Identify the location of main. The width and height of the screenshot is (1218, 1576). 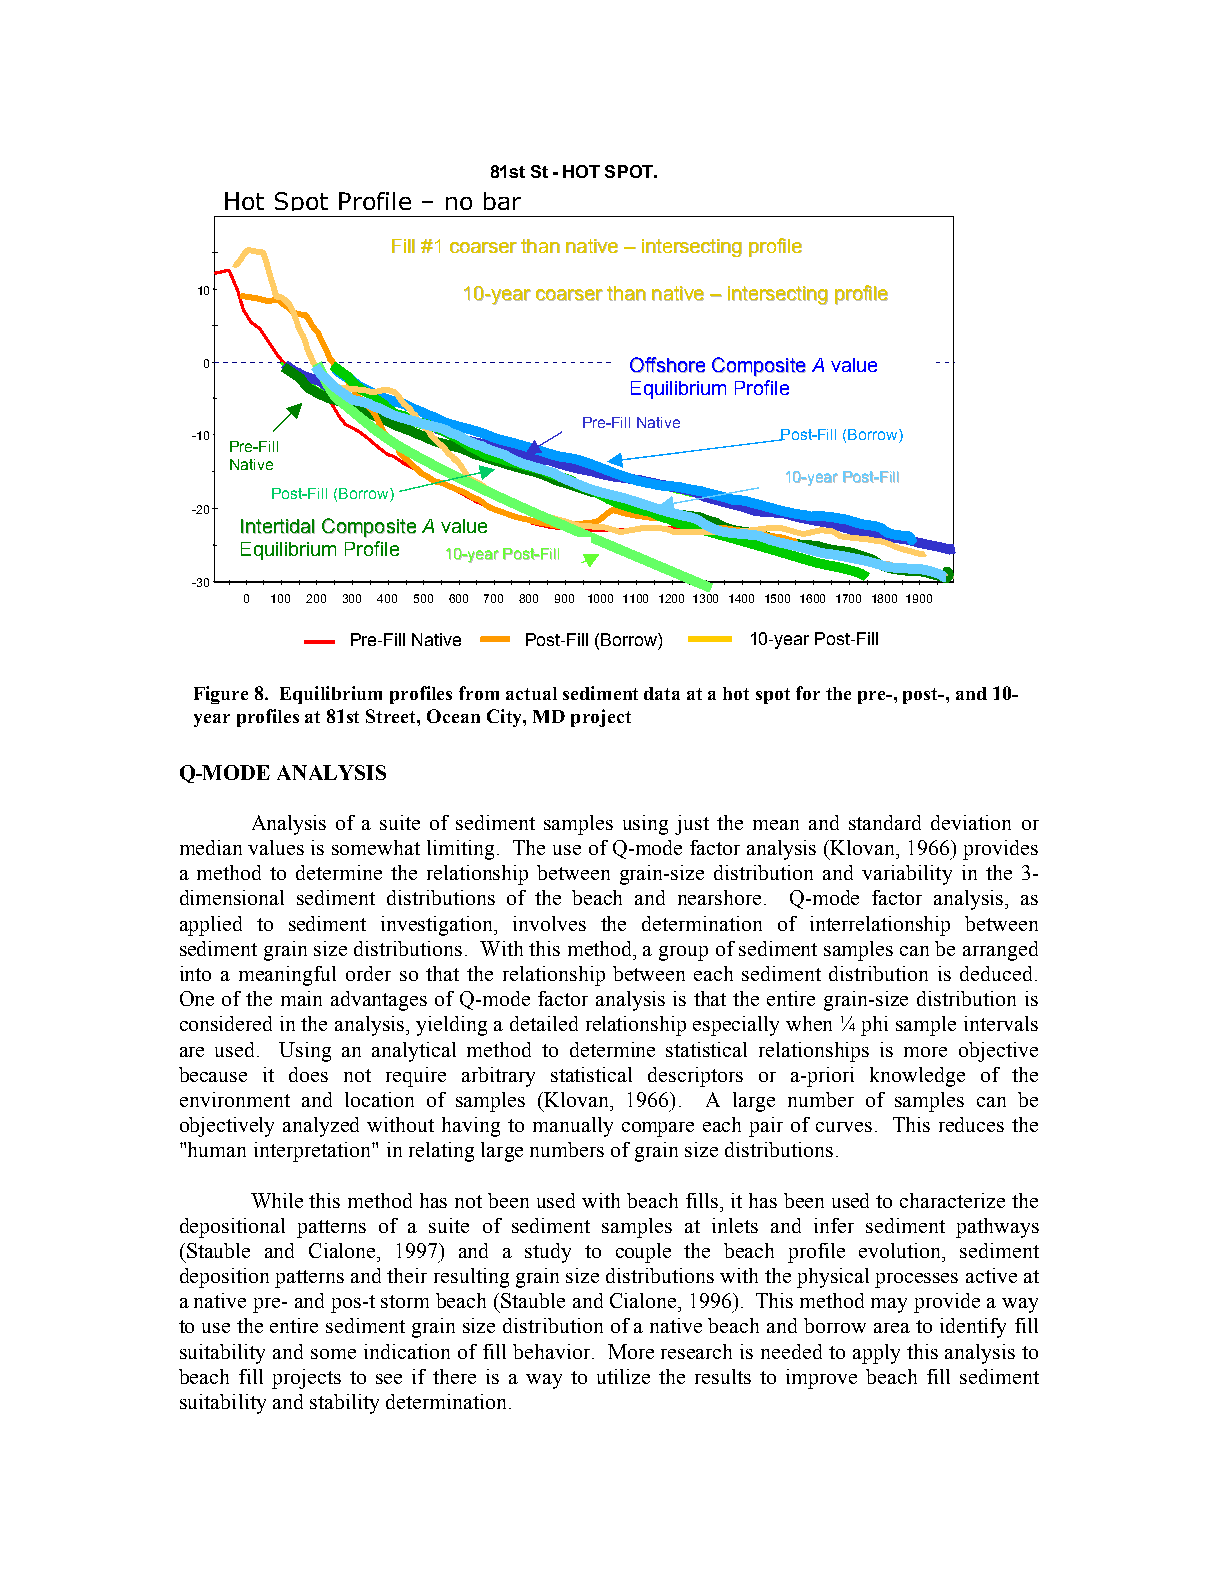
(301, 998).
